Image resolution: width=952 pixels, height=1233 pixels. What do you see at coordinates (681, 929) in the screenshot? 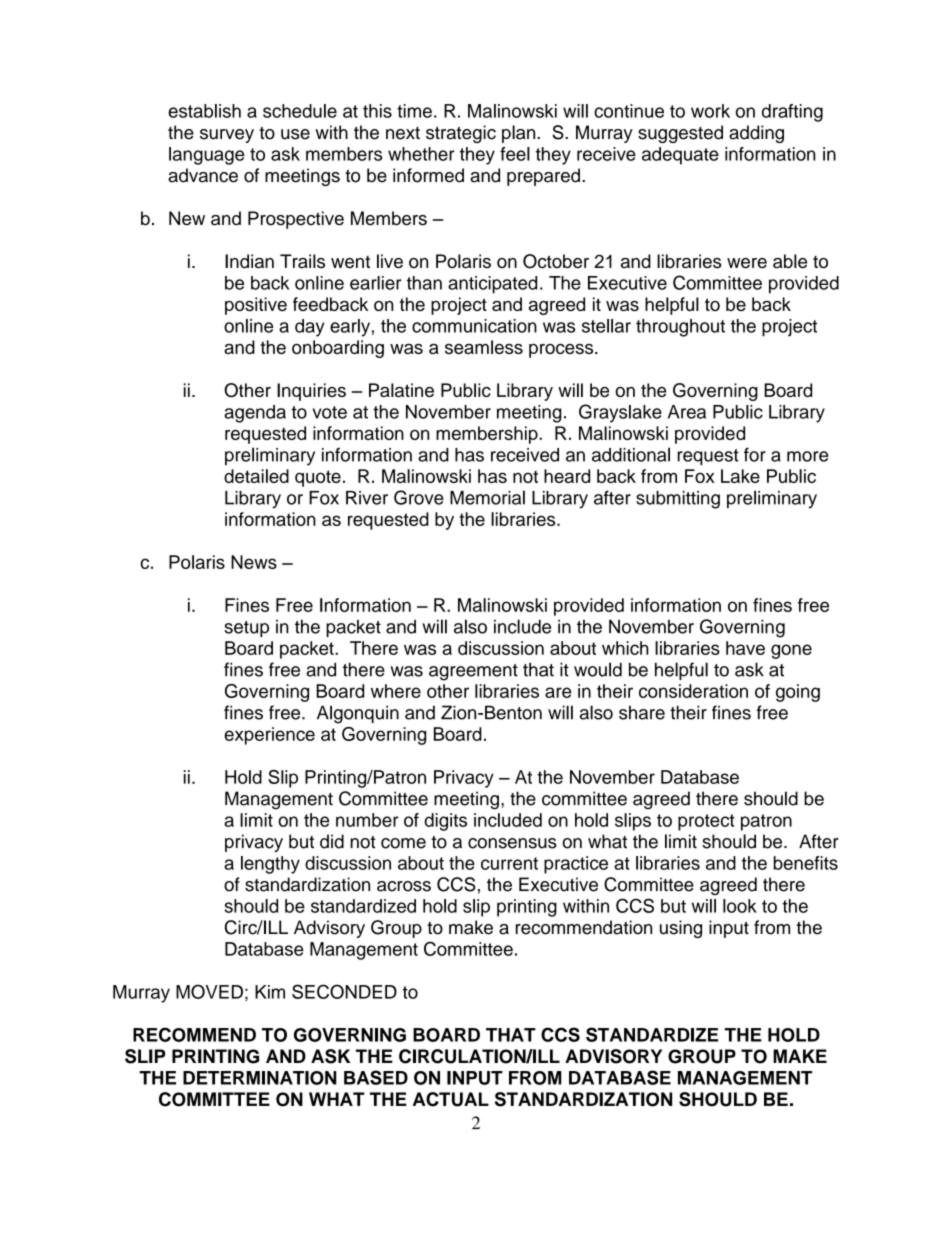
I see `using` at bounding box center [681, 929].
